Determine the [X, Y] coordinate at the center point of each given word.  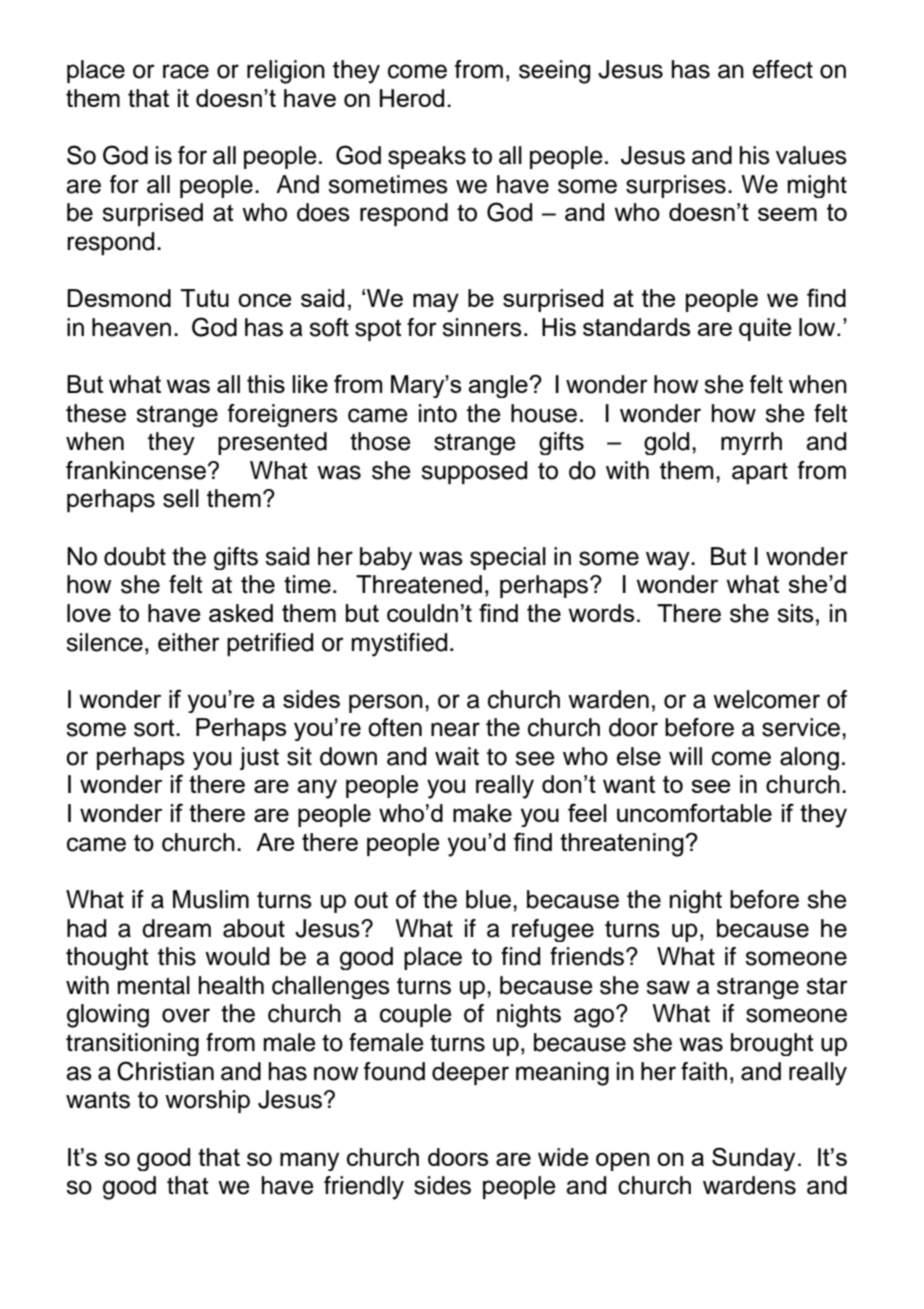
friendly [364, 1188]
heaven [131, 327]
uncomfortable [694, 812]
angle [499, 386]
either [189, 642]
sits [795, 613]
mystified [399, 645]
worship [207, 1101]
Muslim [211, 899]
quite [765, 329]
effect [783, 69]
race [186, 71]
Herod [412, 98]
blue [488, 899]
